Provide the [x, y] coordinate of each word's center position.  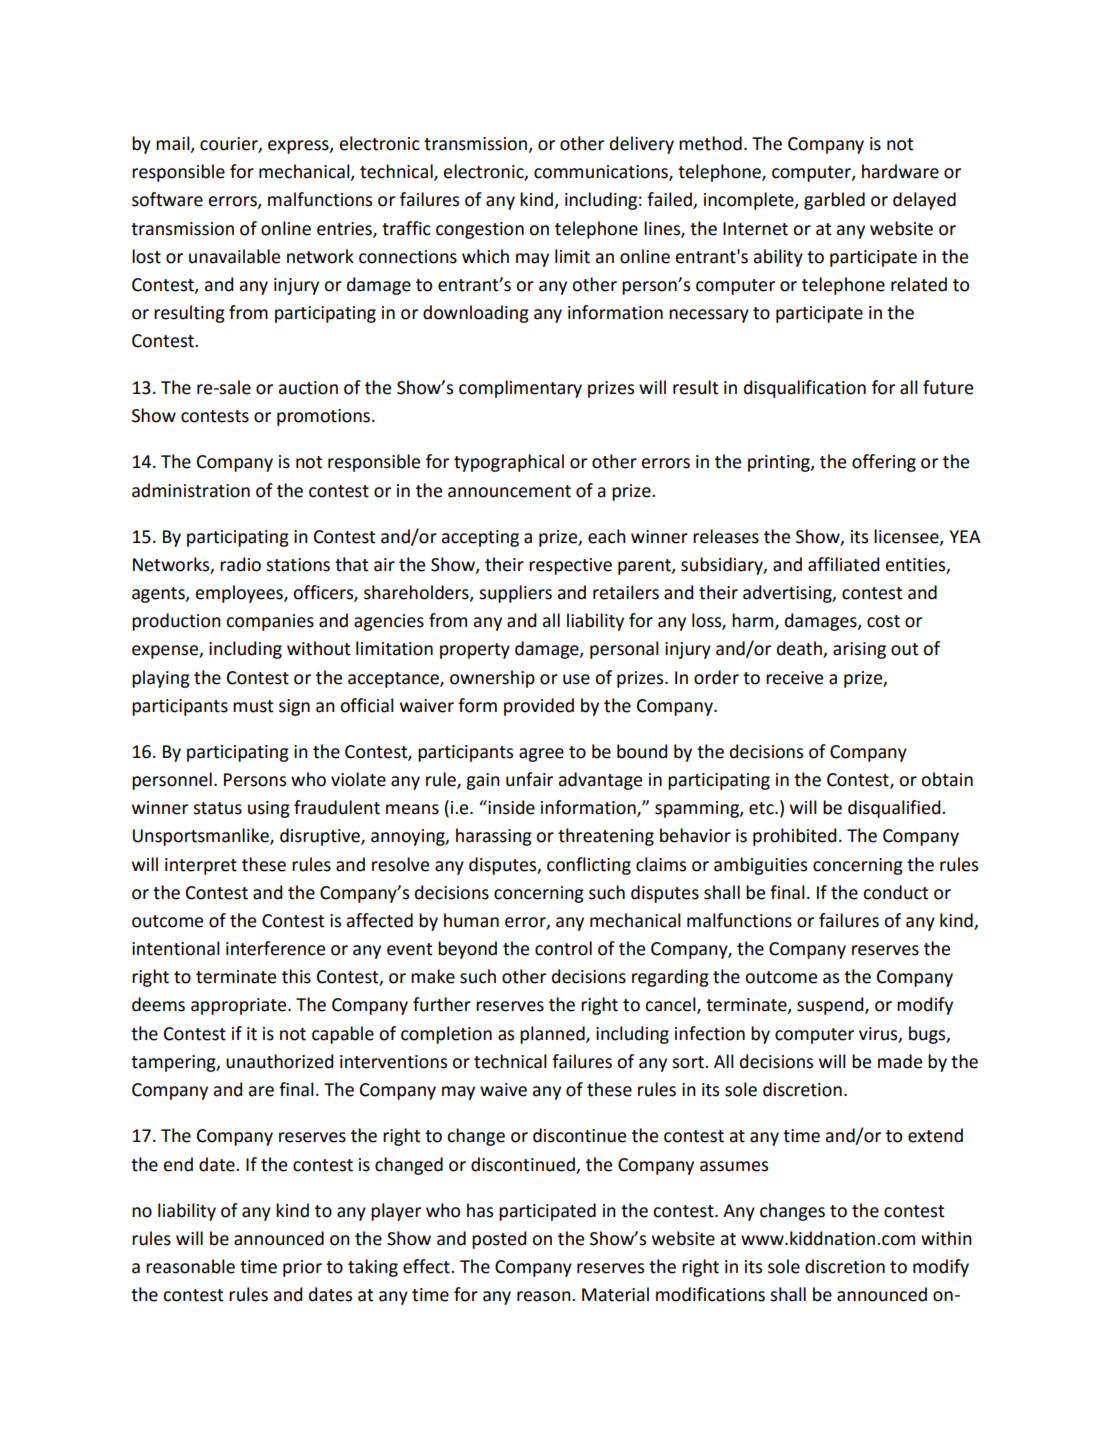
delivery [642, 145]
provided [539, 707]
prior [302, 1268]
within [946, 1238]
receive [794, 678]
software [167, 199]
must [253, 706]
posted [499, 1240]
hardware [900, 171]
